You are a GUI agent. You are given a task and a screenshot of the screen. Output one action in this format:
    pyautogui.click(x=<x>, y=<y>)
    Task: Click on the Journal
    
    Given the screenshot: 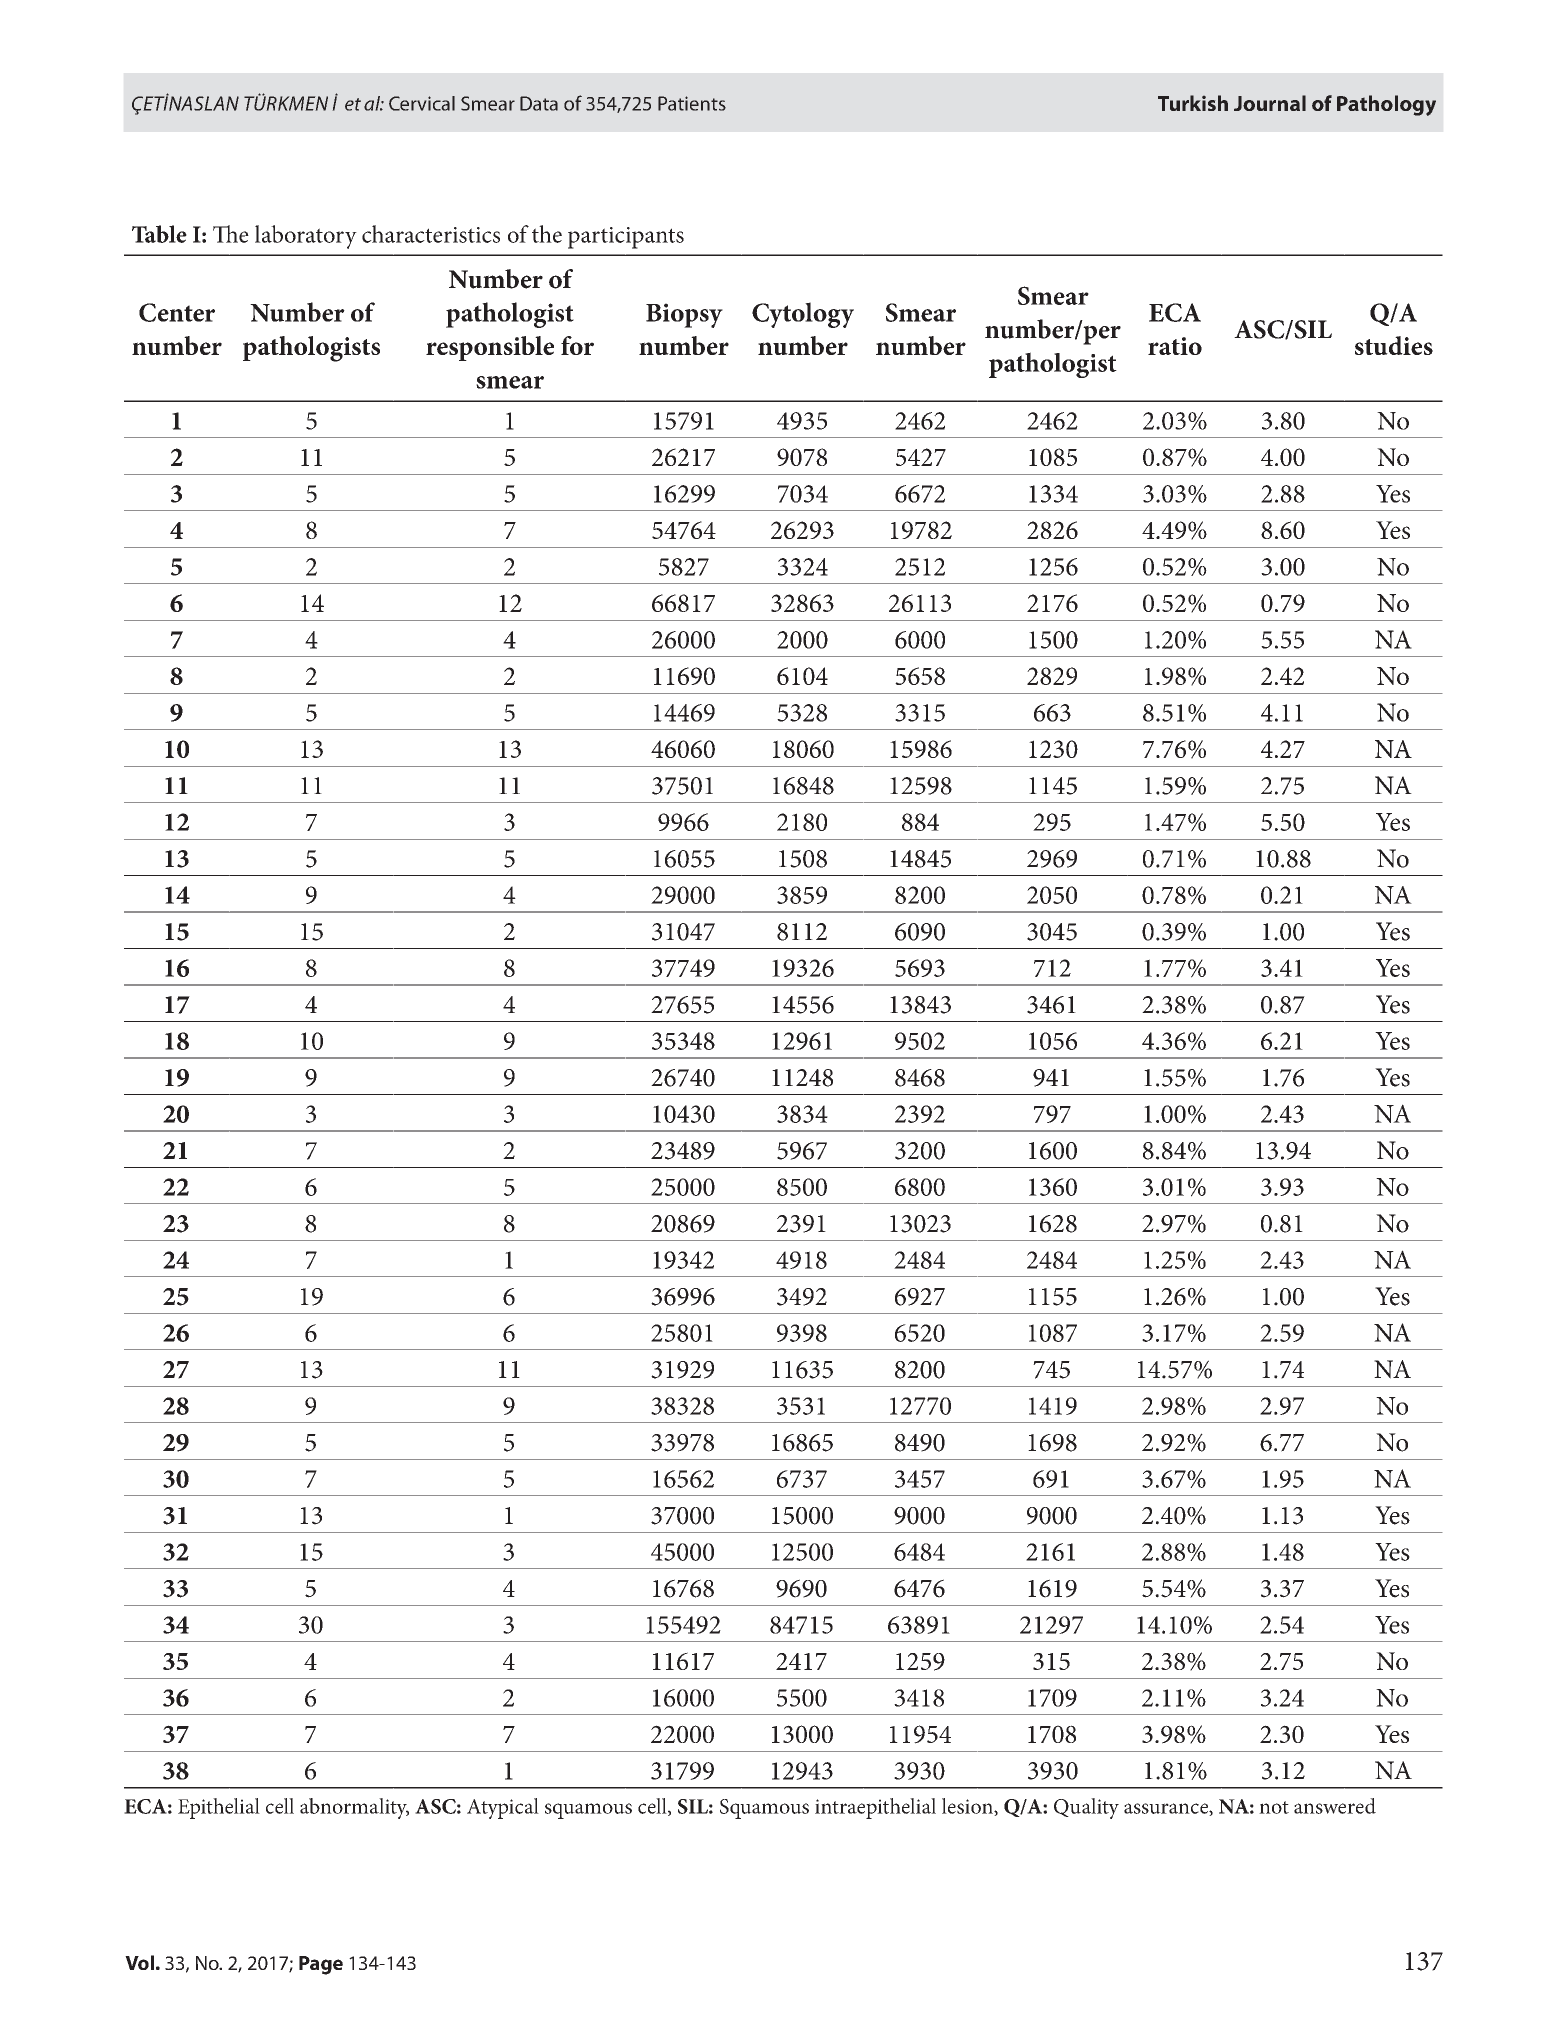 What is the action you would take?
    pyautogui.click(x=1270, y=103)
